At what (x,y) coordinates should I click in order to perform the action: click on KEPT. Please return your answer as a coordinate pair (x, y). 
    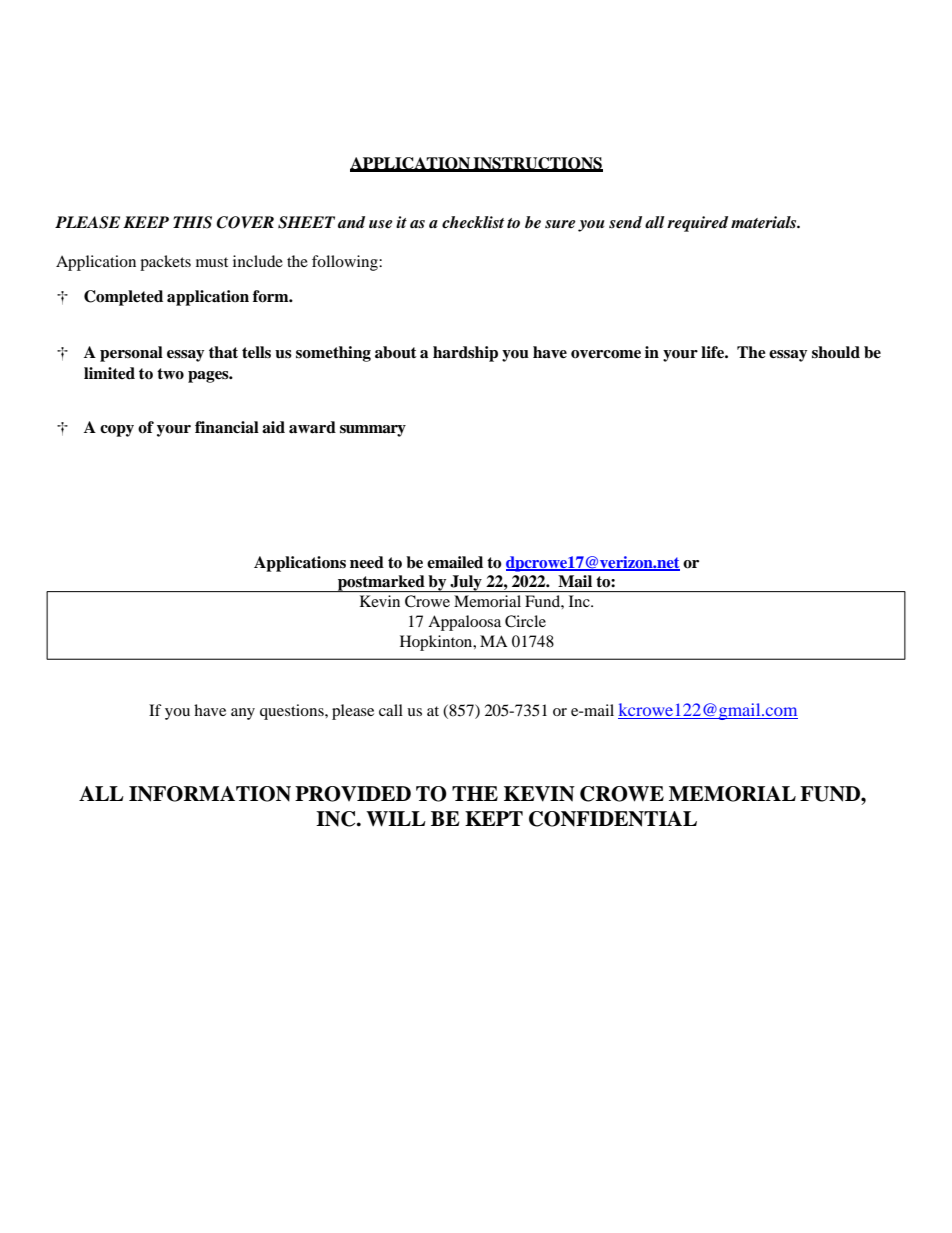
    Looking at the image, I should click on (494, 818).
